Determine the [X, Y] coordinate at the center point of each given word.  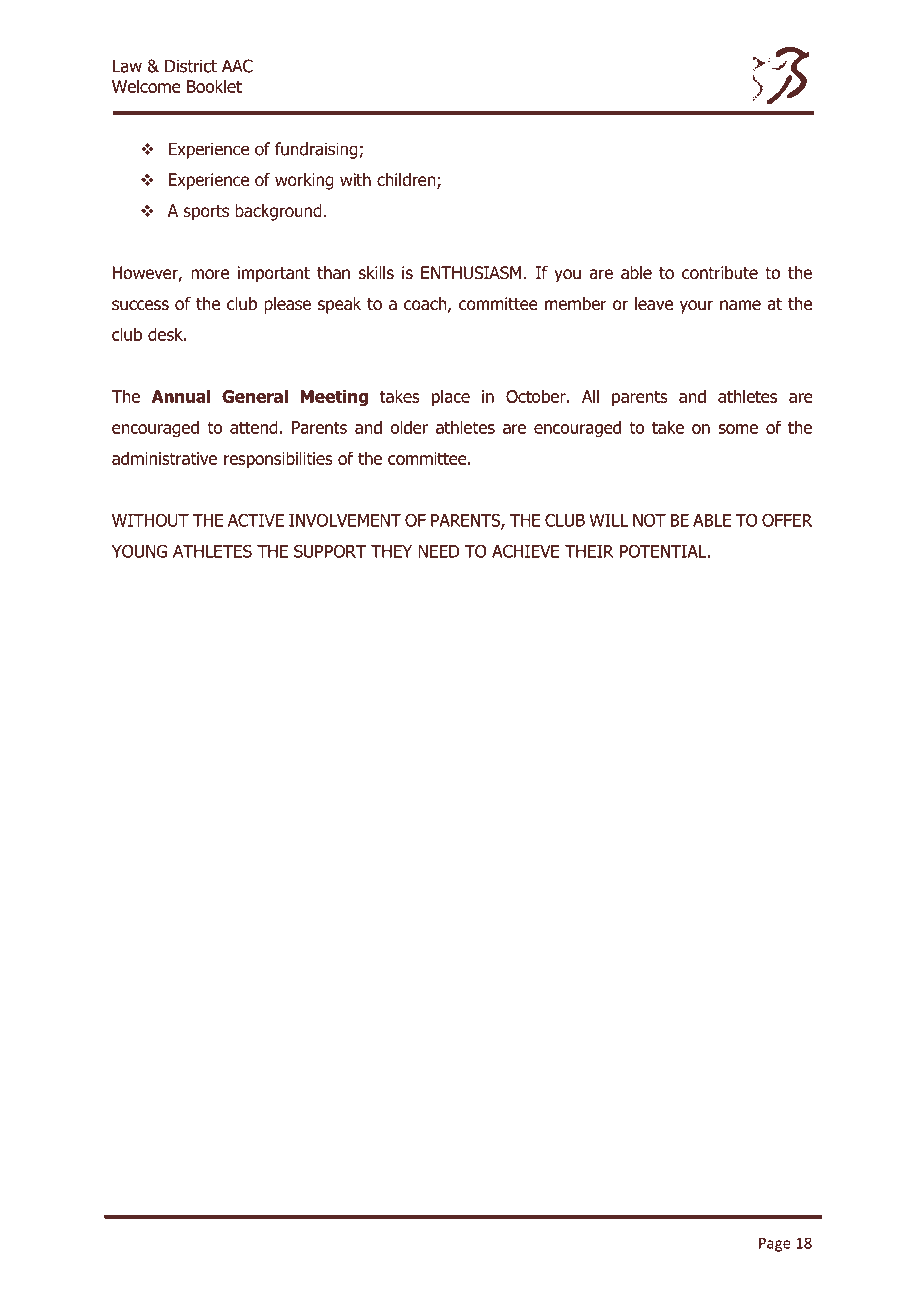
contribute [720, 273]
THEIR [589, 551]
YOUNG [139, 551]
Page [775, 1244]
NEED [439, 551]
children [407, 181]
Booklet [214, 86]
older [409, 427]
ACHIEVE [526, 551]
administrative [164, 458]
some [738, 429]
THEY [391, 551]
